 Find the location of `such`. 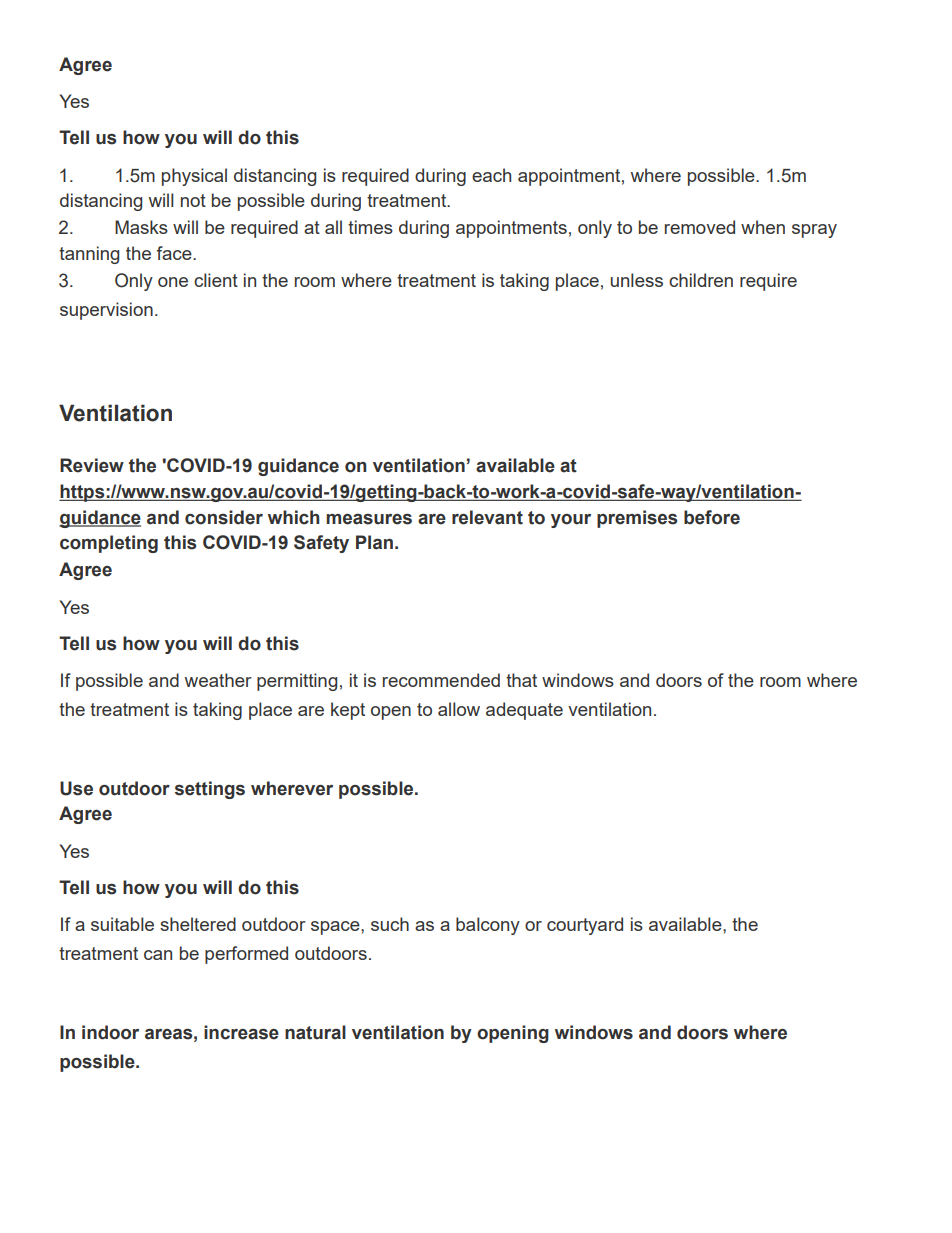

such is located at coordinates (390, 924).
